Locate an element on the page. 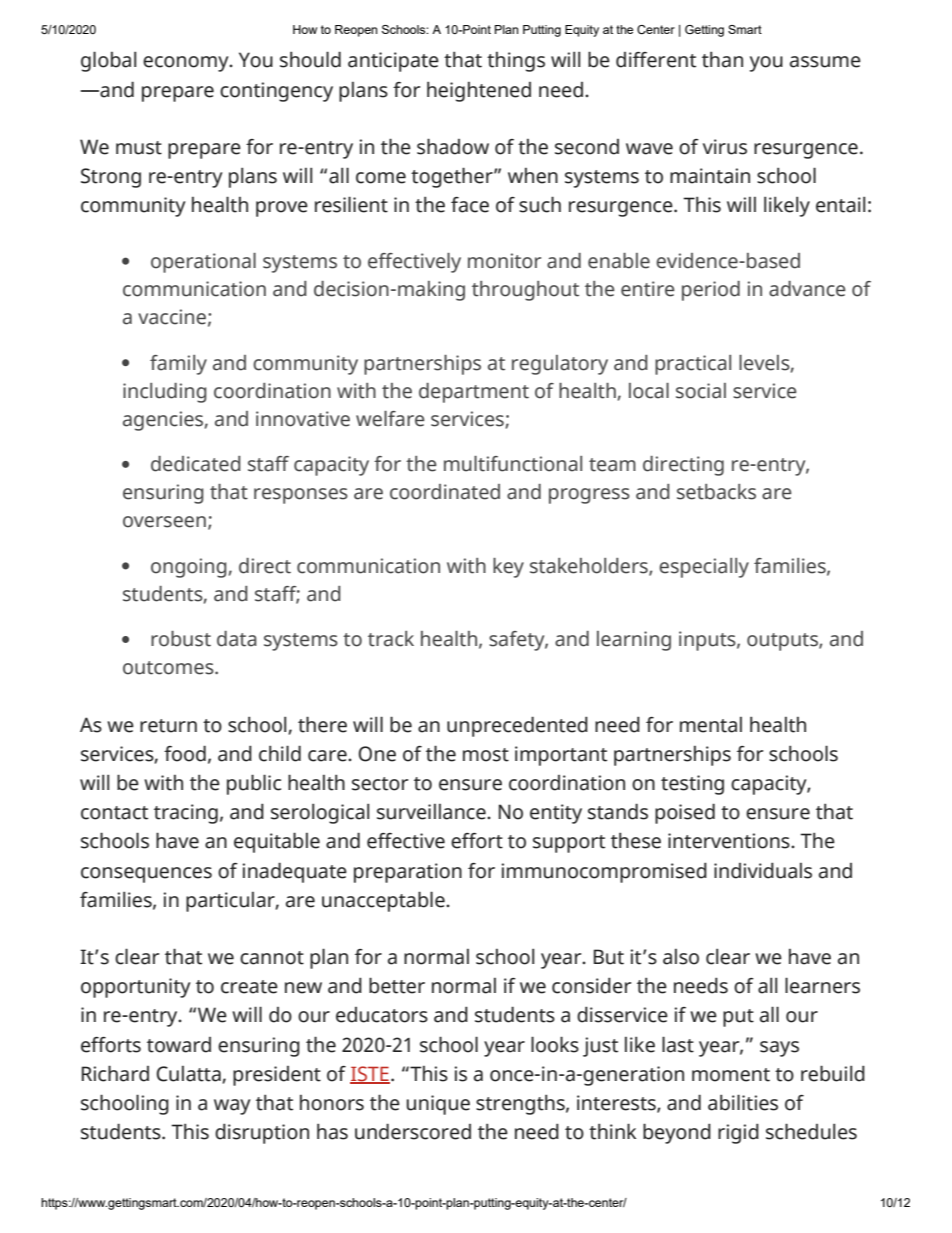 The image size is (952, 1233). economy is located at coordinates (187, 64).
